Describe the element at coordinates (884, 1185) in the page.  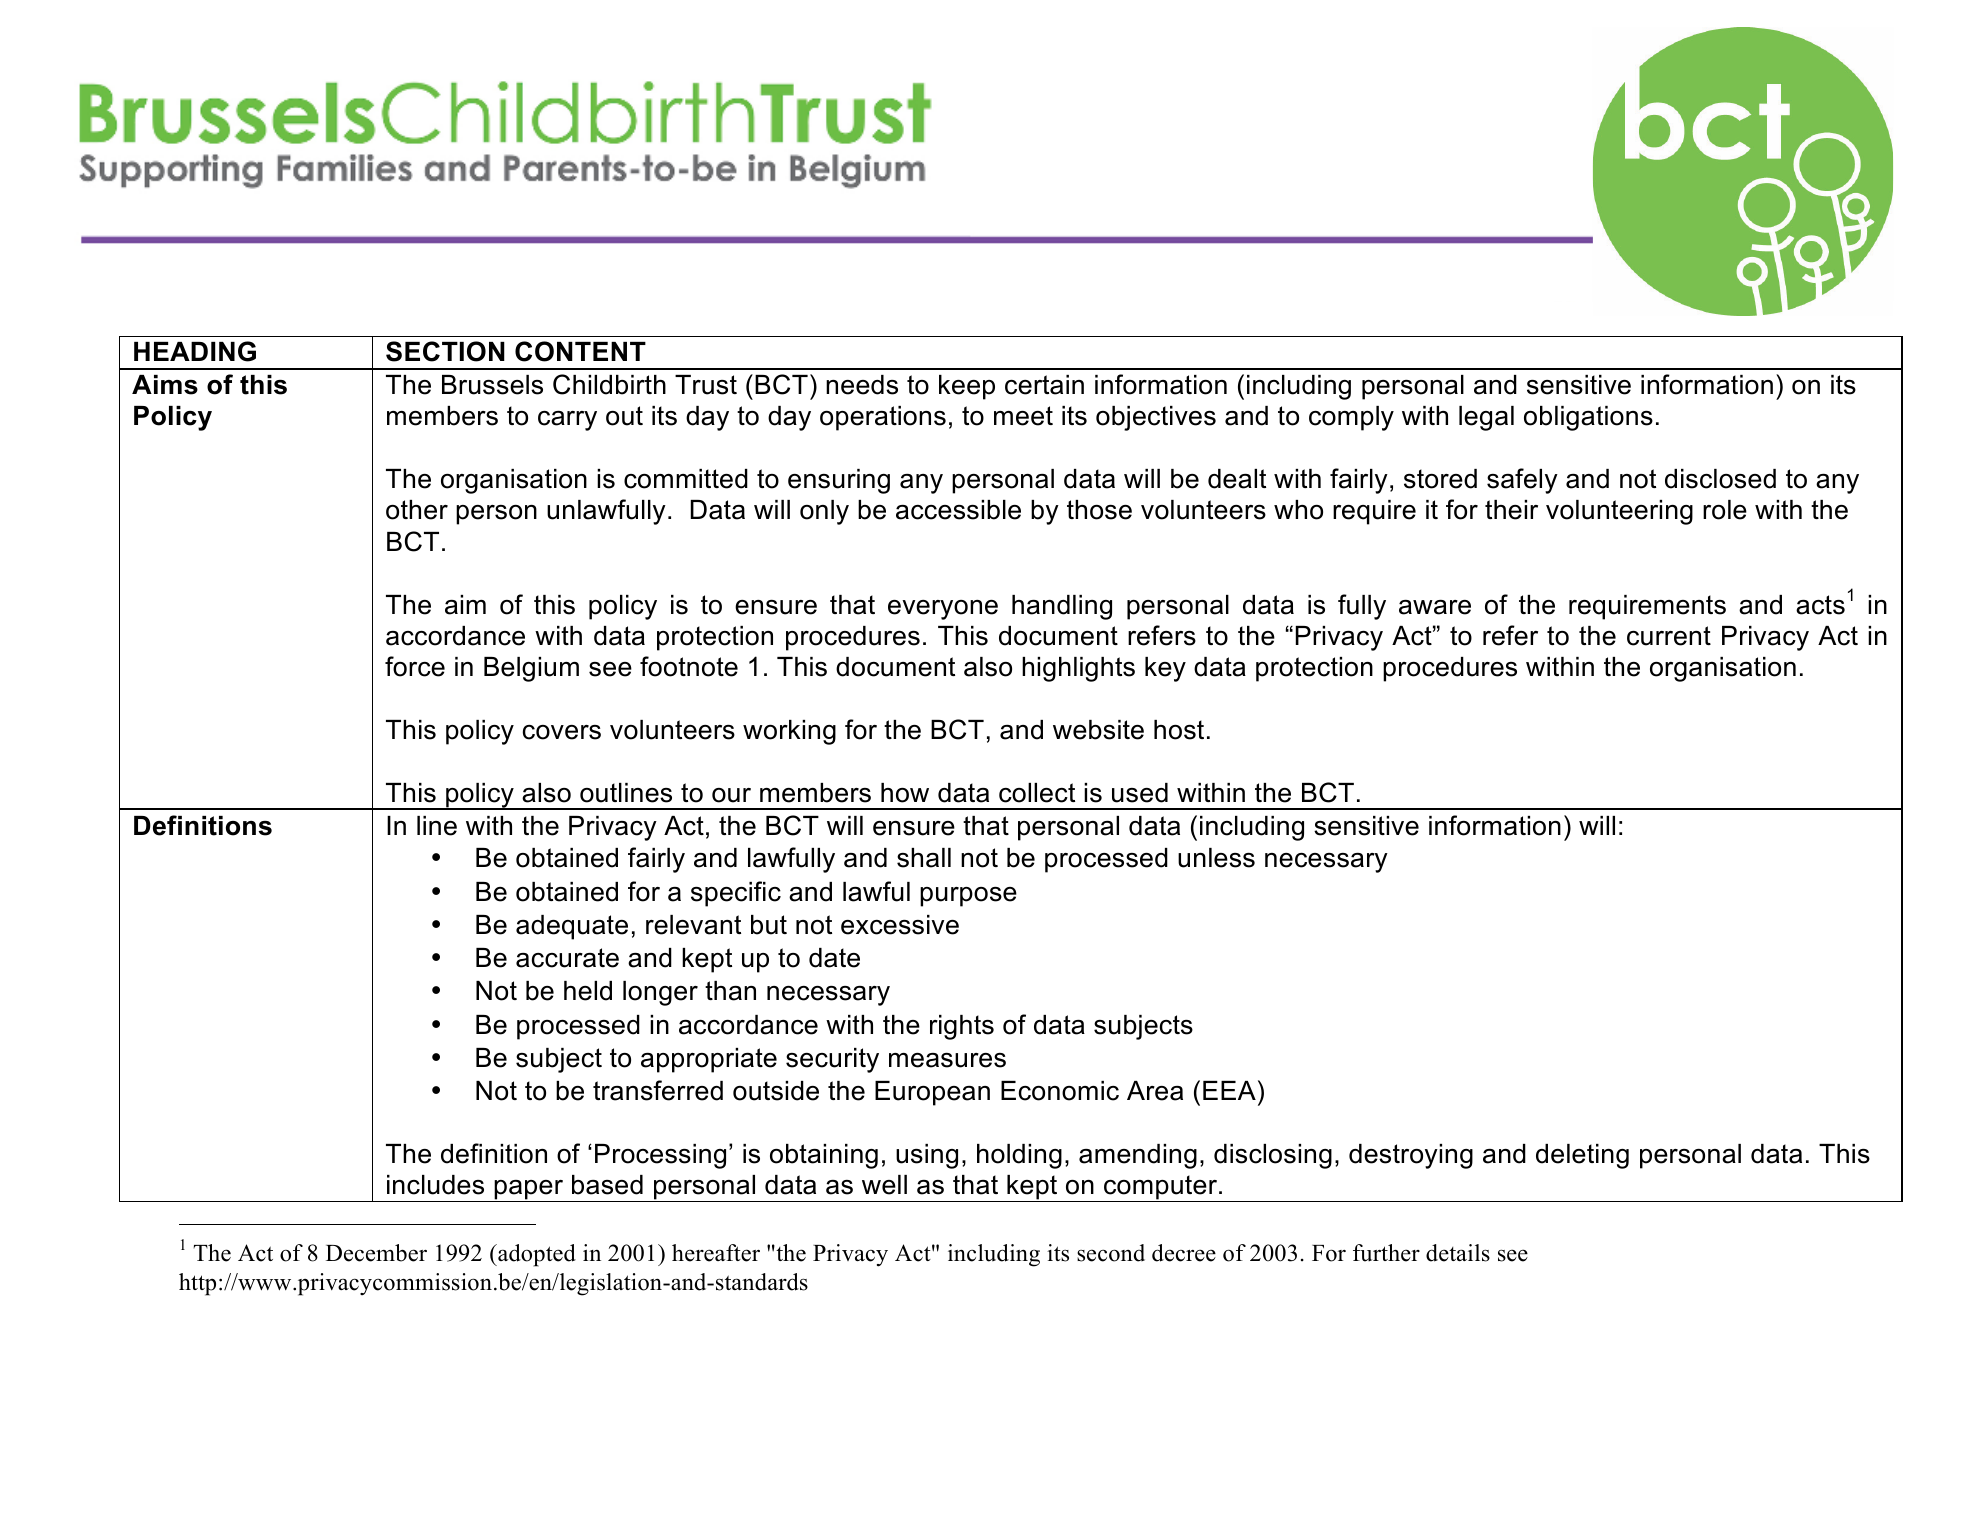
I see `well` at that location.
